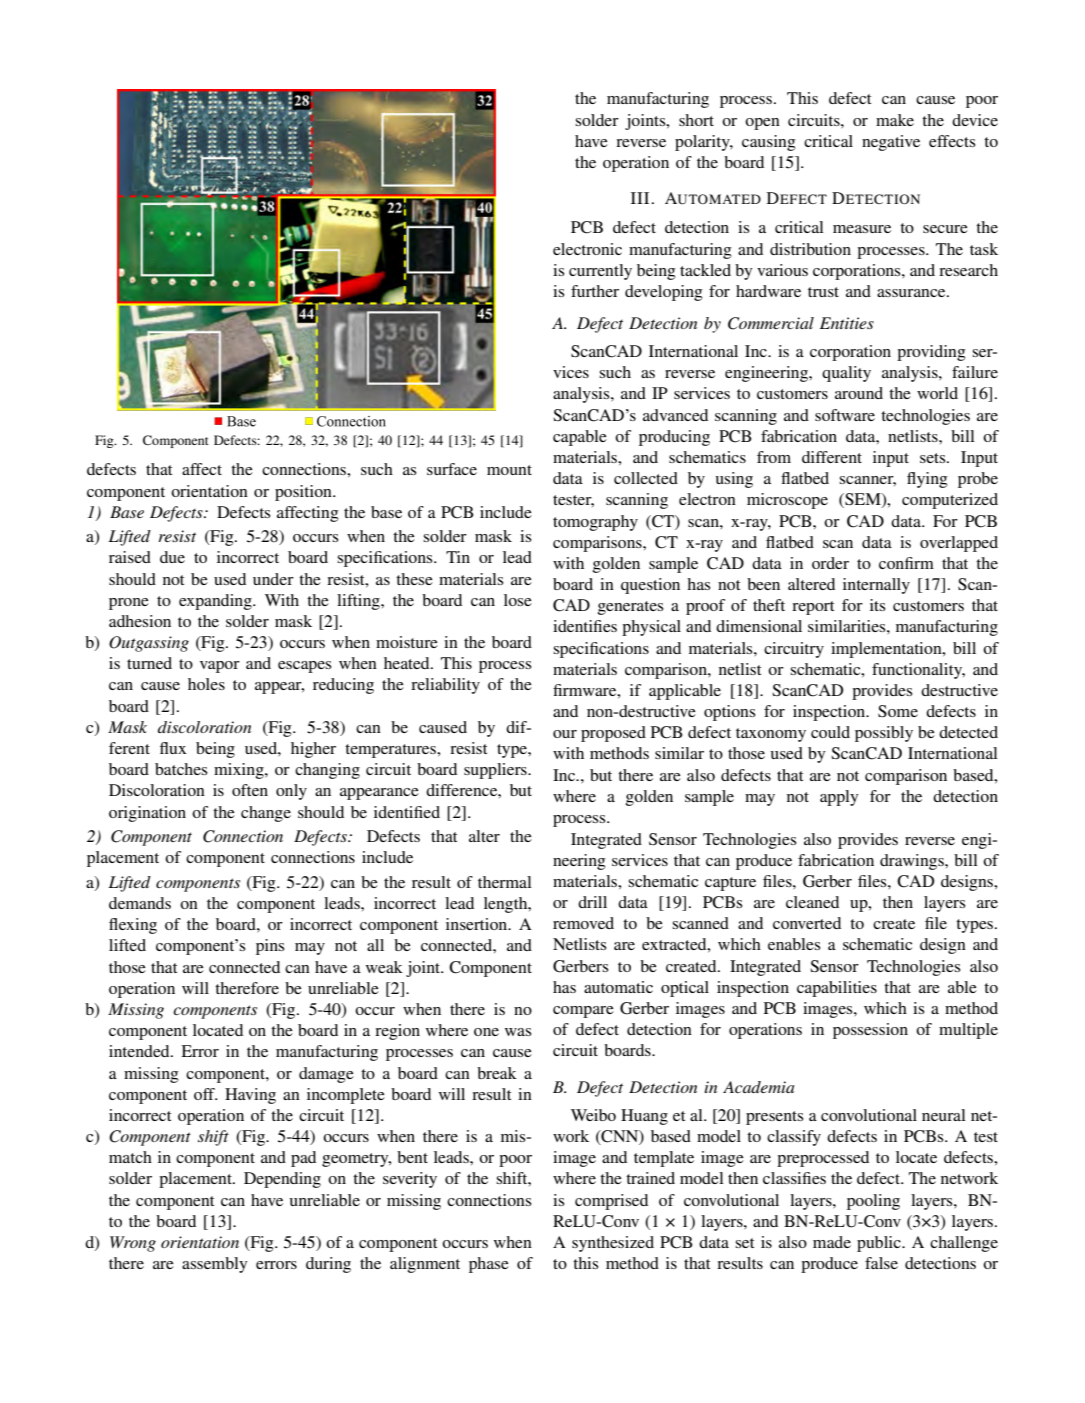  What do you see at coordinates (600, 272) in the screenshot?
I see `currently` at bounding box center [600, 272].
